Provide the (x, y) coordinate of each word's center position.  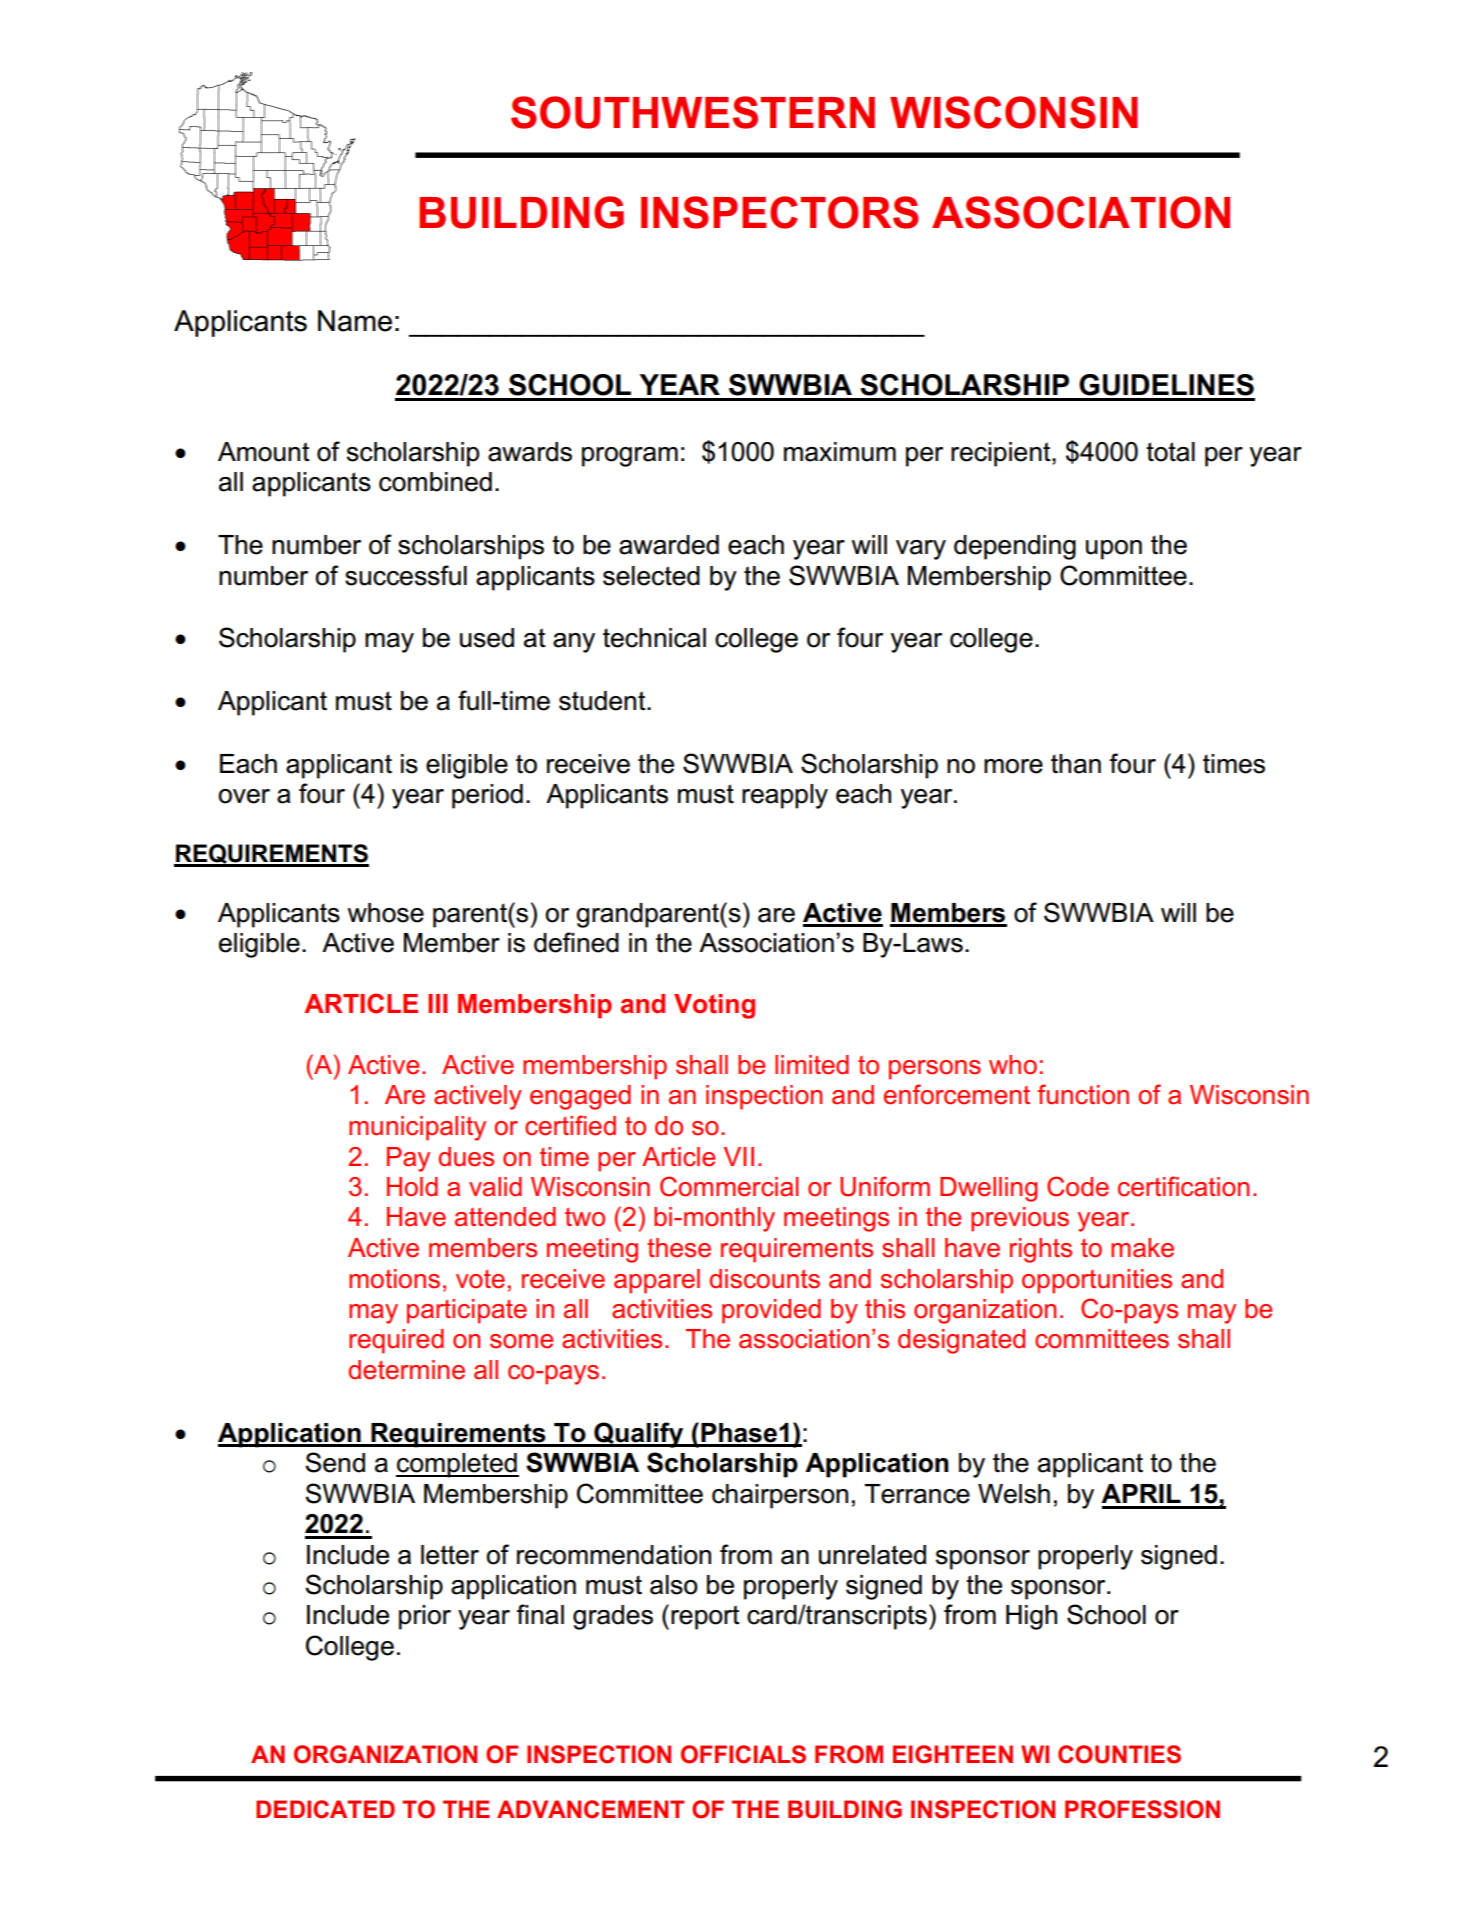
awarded (669, 545)
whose (386, 913)
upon (1114, 550)
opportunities (1097, 1281)
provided (771, 1311)
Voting (714, 1006)
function (1083, 1094)
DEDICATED (325, 1809)
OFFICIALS (743, 1754)
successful (406, 575)
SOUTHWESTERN (693, 112)
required (396, 1341)
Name (355, 321)
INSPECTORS (780, 212)
